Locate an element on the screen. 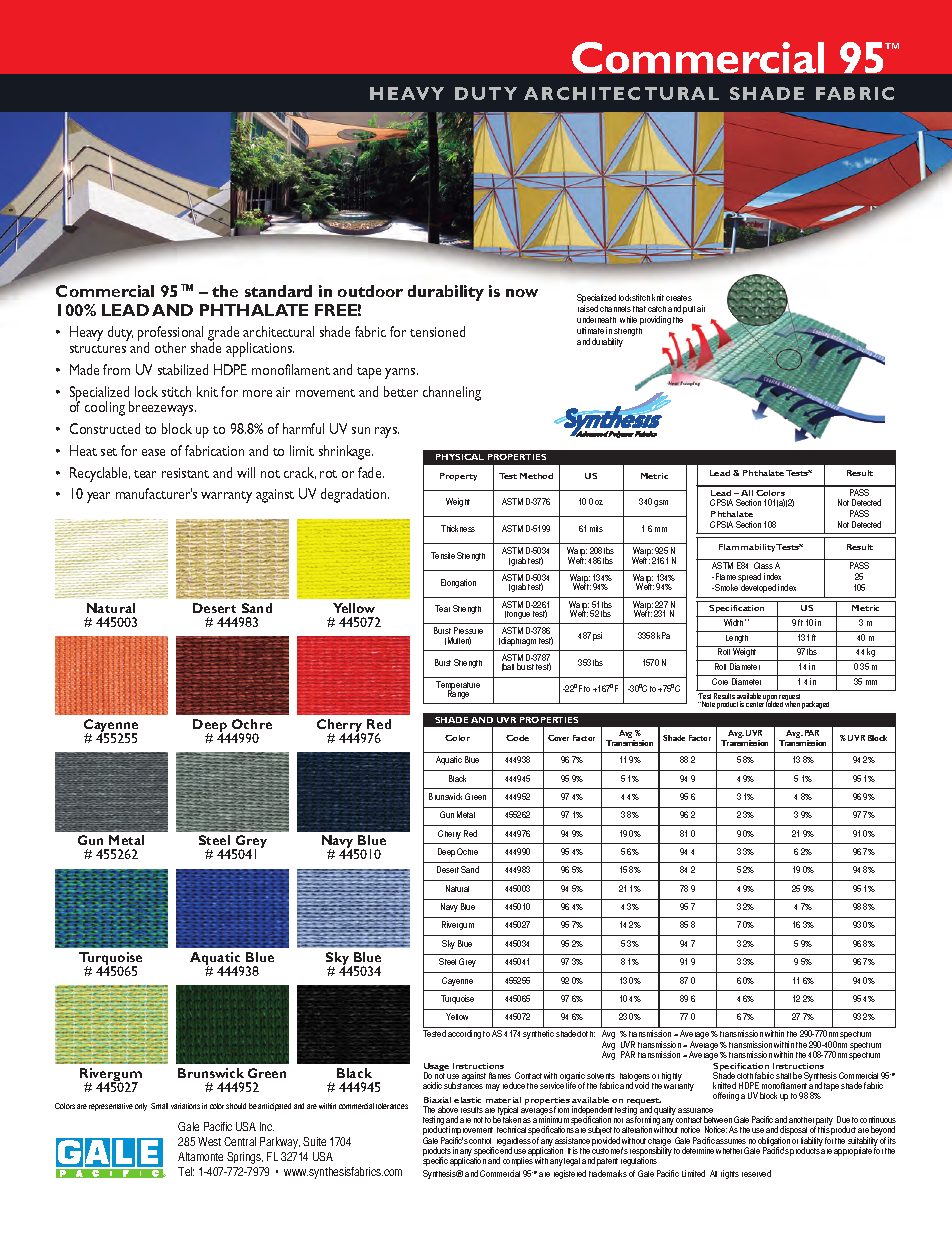 The image size is (952, 1233). West is located at coordinates (209, 1141).
